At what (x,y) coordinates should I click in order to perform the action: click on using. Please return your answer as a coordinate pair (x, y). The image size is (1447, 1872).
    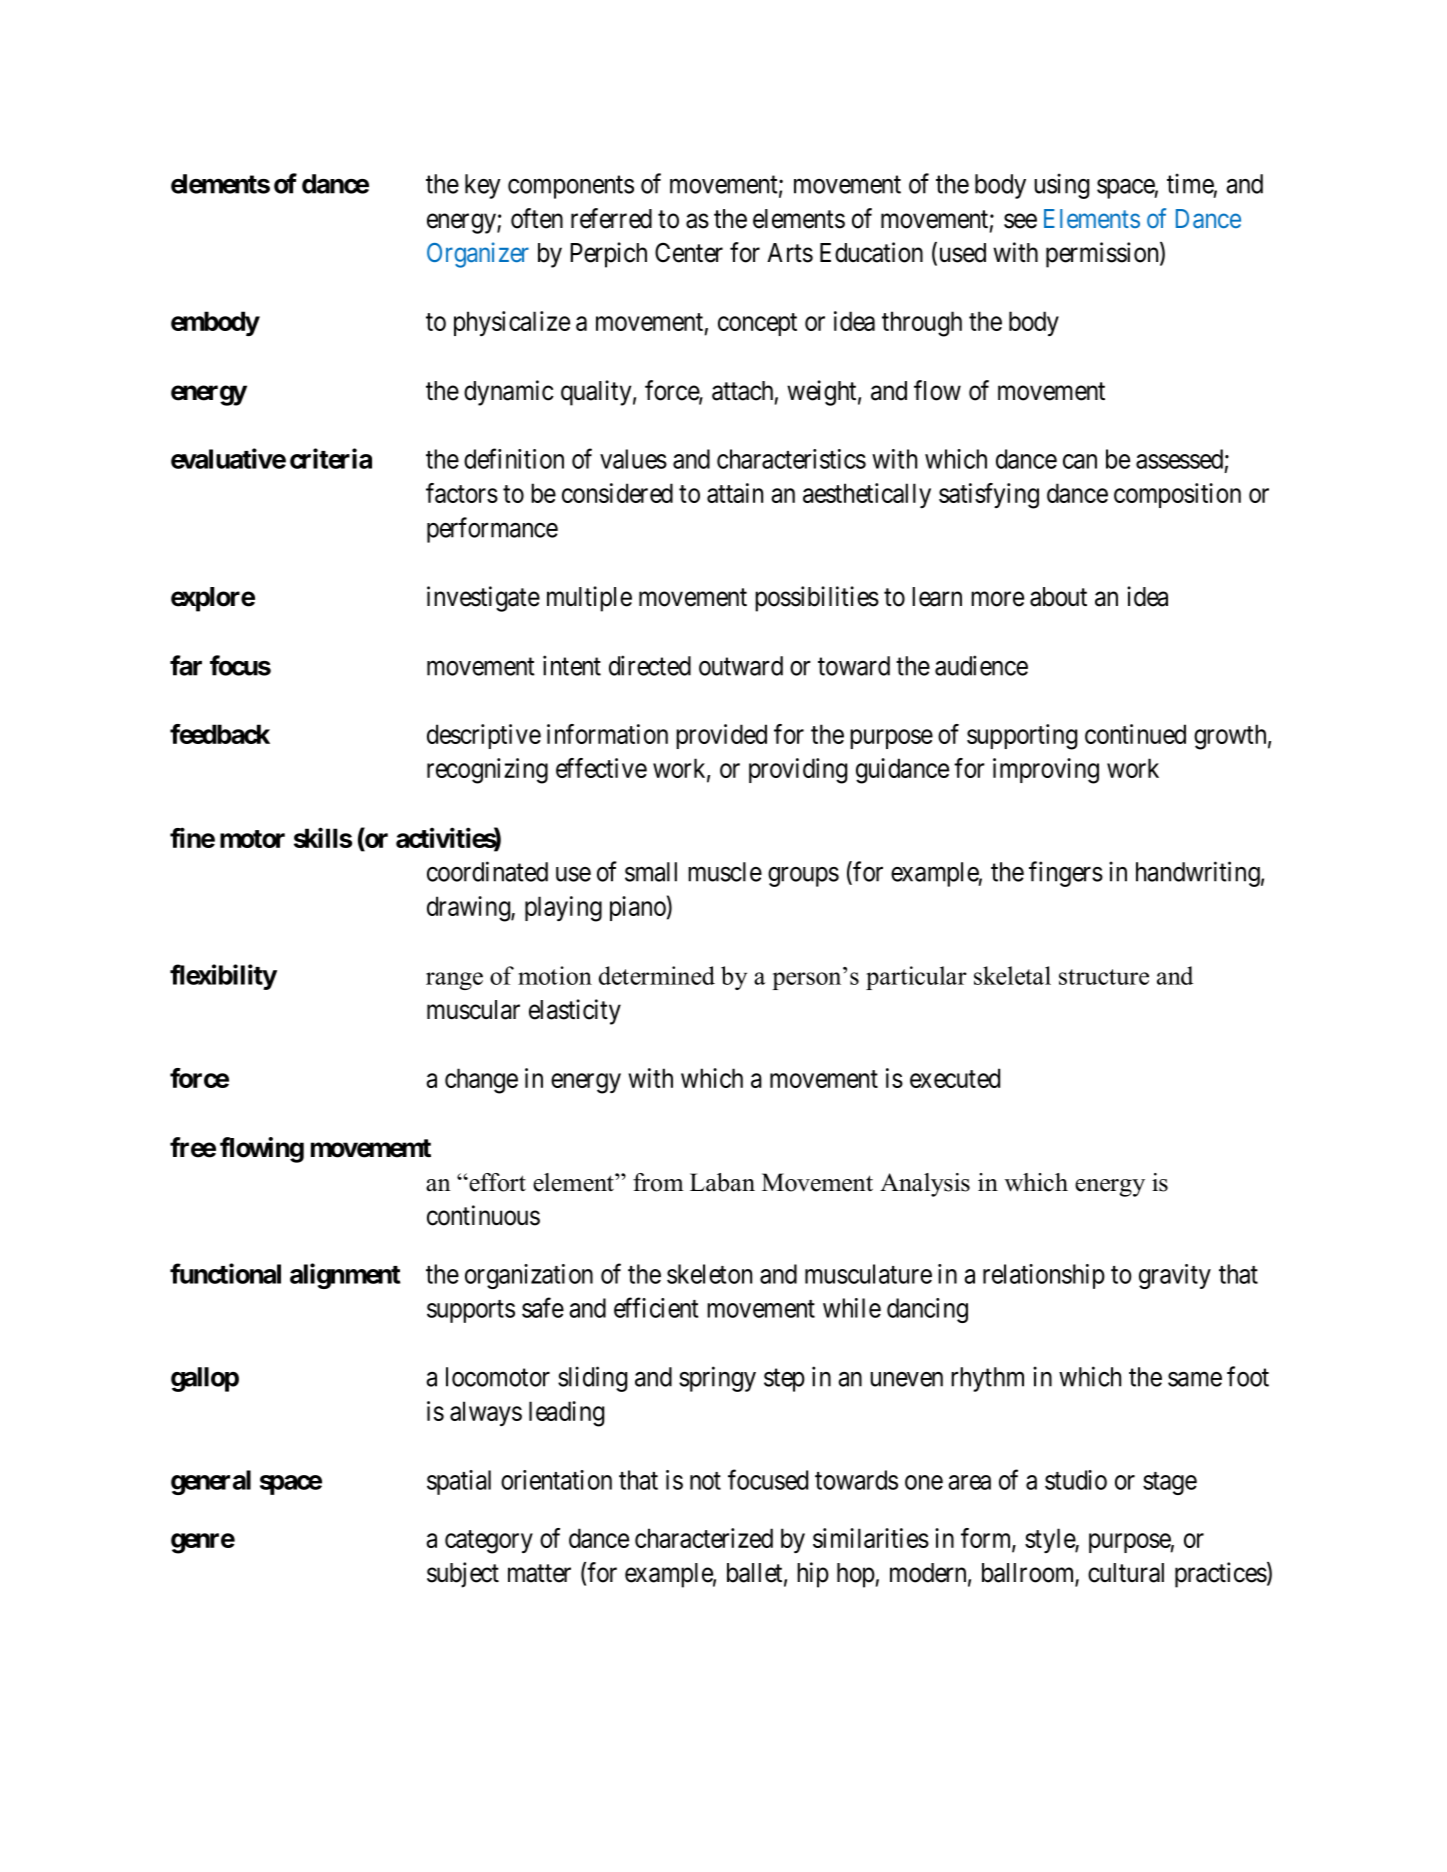
    Looking at the image, I should click on (1061, 186).
